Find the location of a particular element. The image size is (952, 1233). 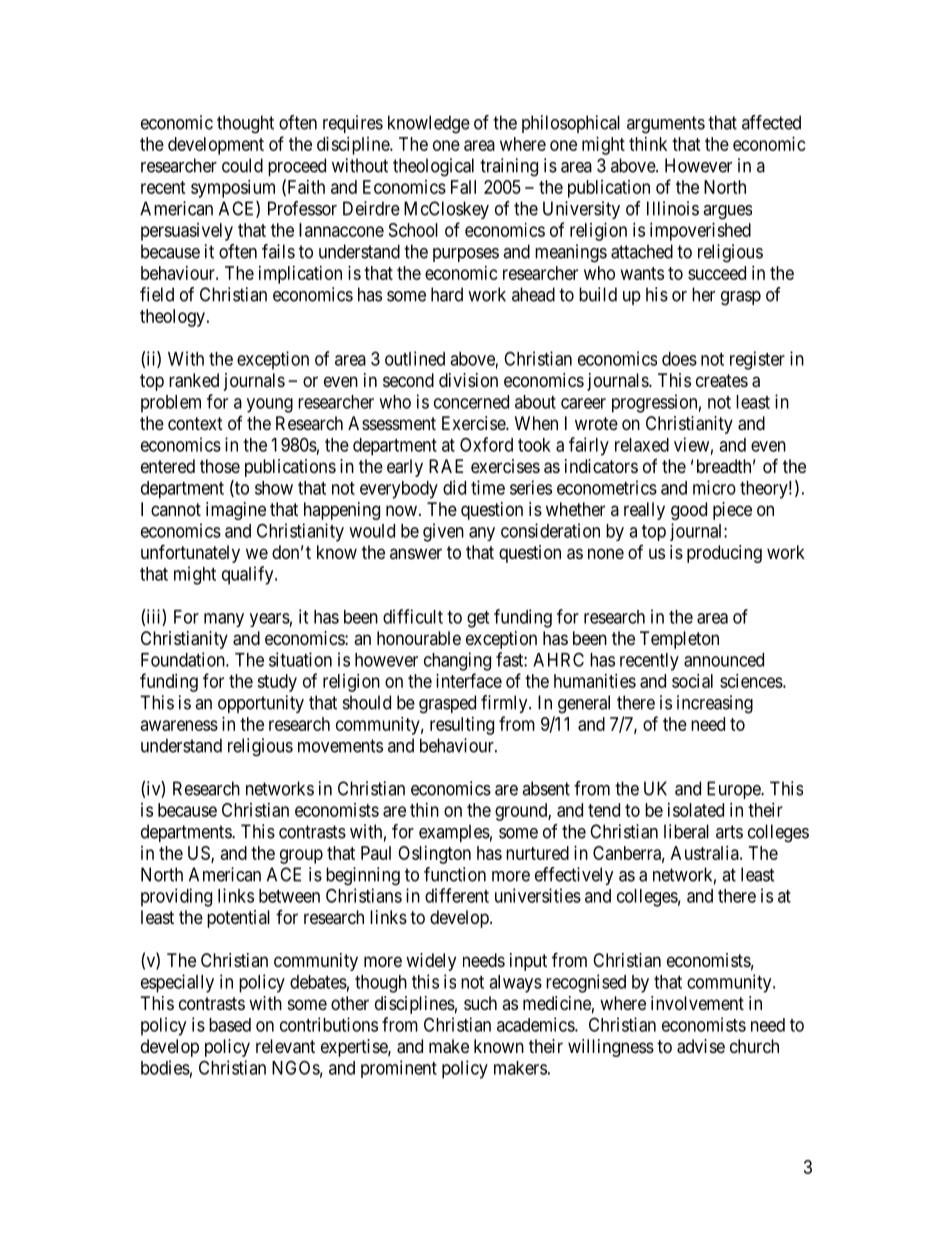

based is located at coordinates (230, 1025).
